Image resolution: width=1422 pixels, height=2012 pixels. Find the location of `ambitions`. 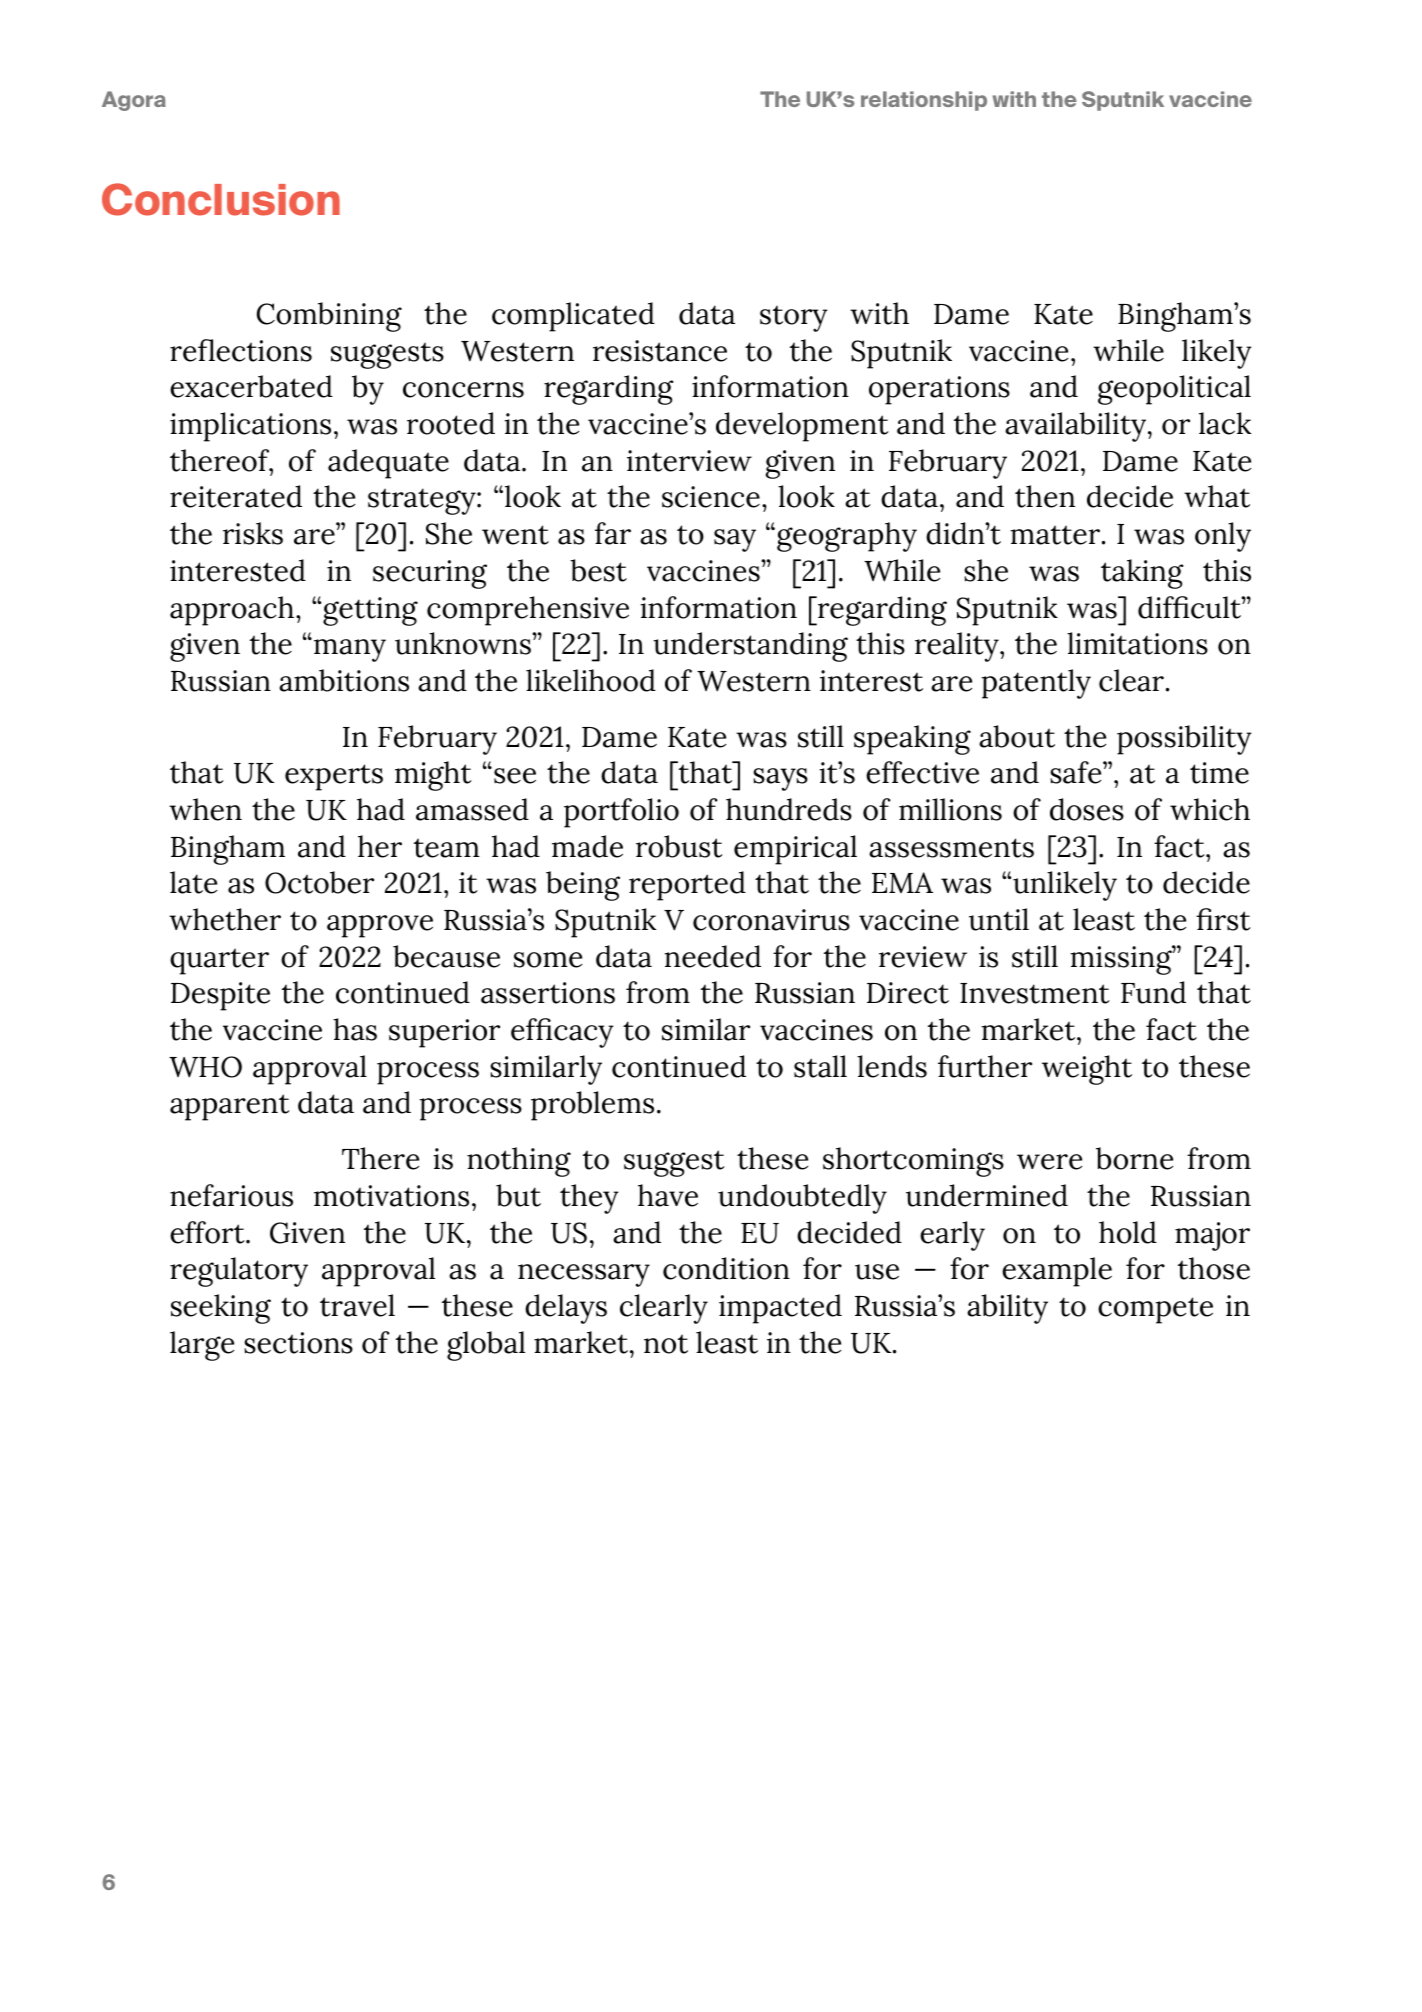

ambitions is located at coordinates (344, 680).
